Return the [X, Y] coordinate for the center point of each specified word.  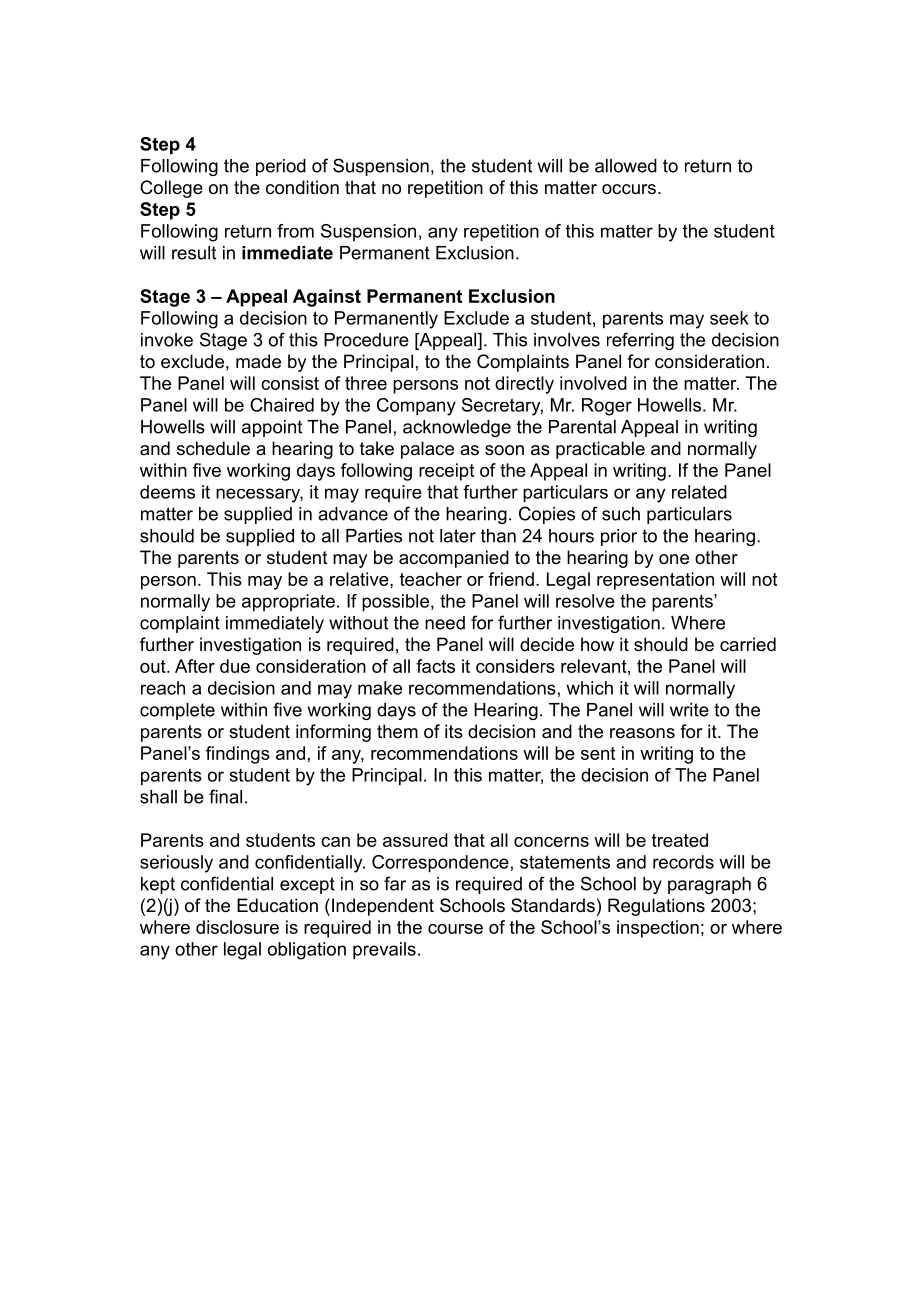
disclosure [237, 927]
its [454, 731]
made [258, 361]
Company [416, 407]
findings [238, 755]
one [674, 559]
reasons [642, 733]
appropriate [288, 603]
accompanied [454, 559]
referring [640, 341]
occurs [629, 189]
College [171, 189]
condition [302, 187]
